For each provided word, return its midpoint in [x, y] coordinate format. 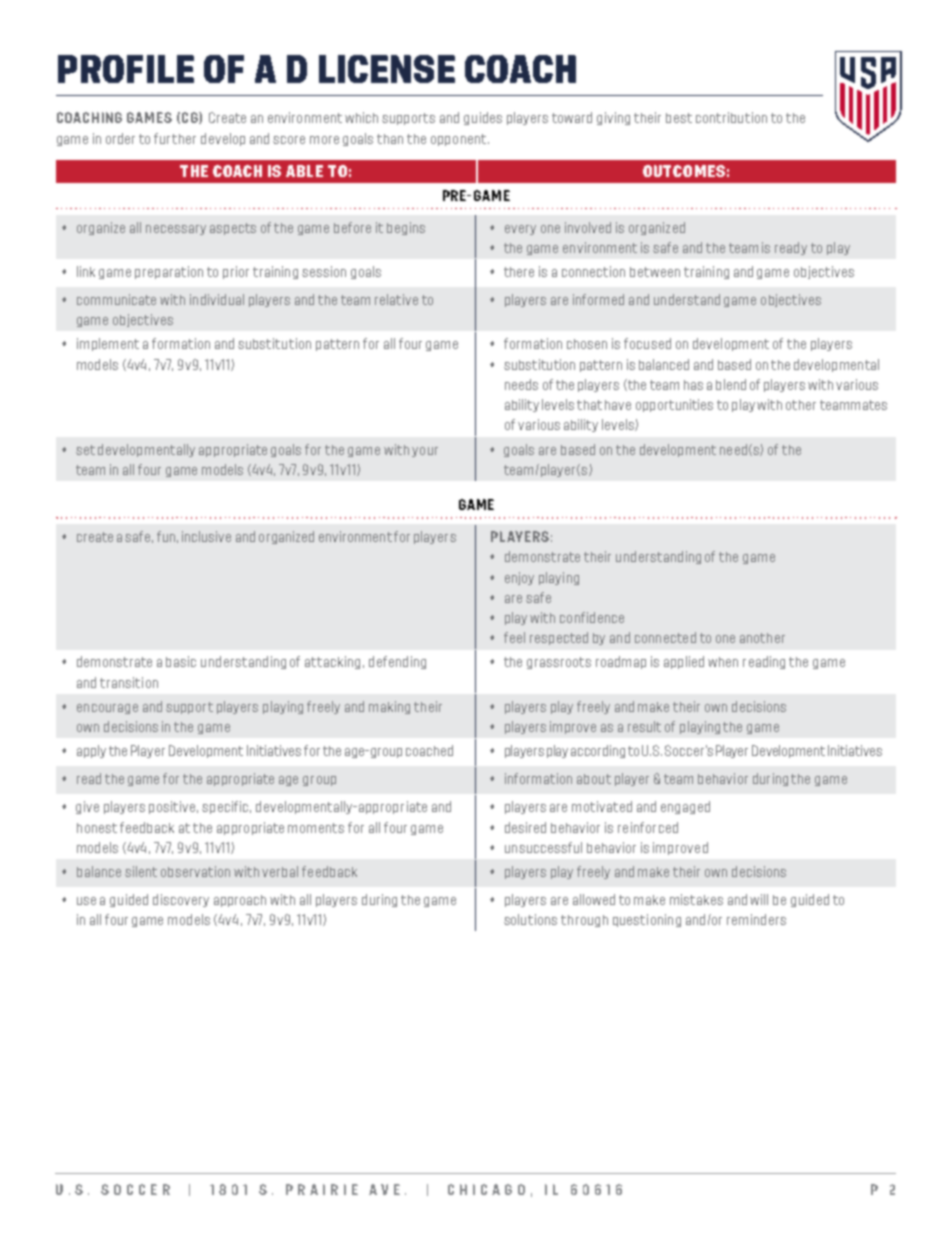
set [85, 450]
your [425, 452]
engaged [685, 807]
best [679, 118]
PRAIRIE [322, 1189]
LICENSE [387, 69]
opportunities [674, 405]
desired [525, 827]
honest [97, 828]
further [175, 138]
